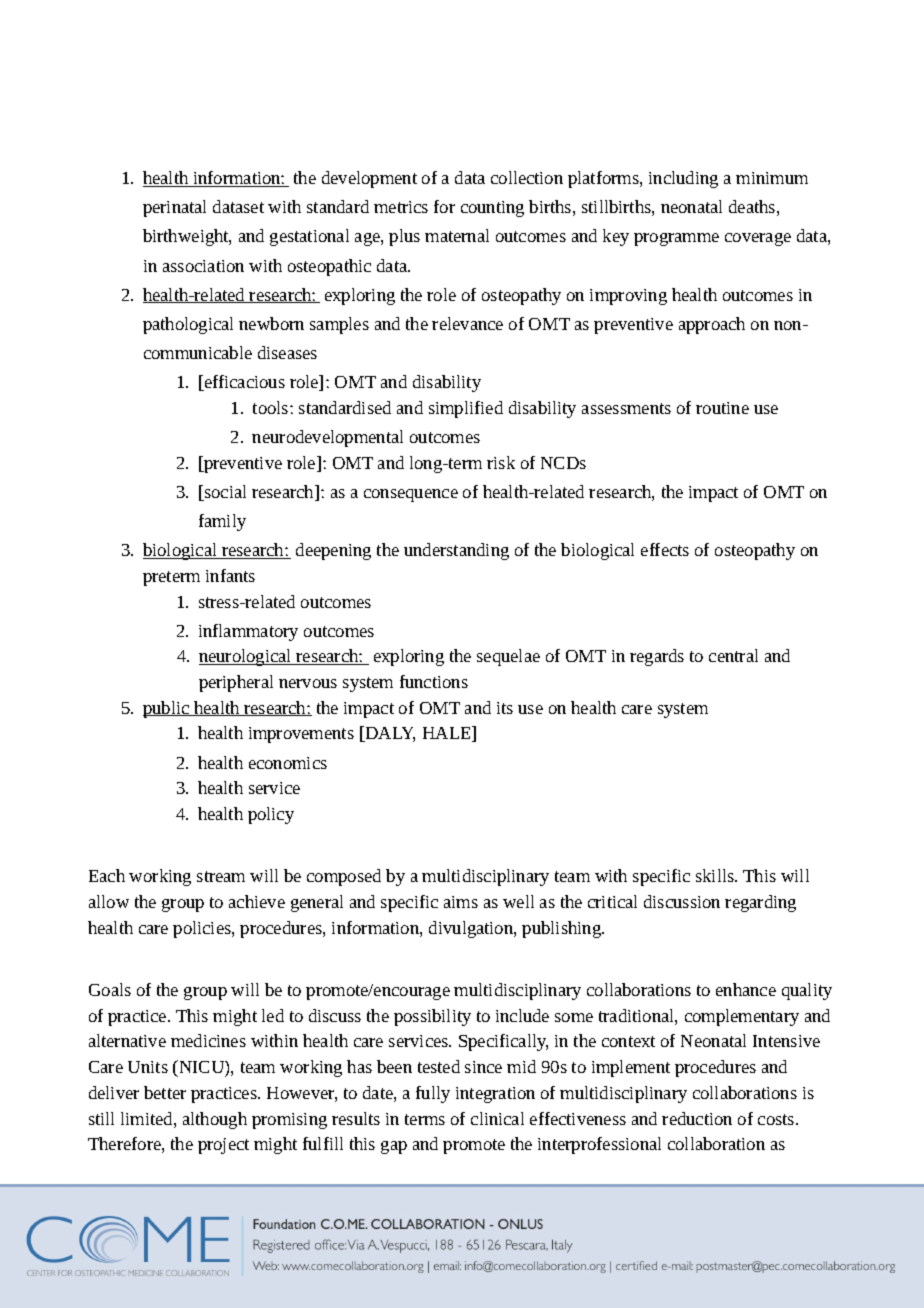  What do you see at coordinates (683, 179) in the document?
I see `including` at bounding box center [683, 179].
